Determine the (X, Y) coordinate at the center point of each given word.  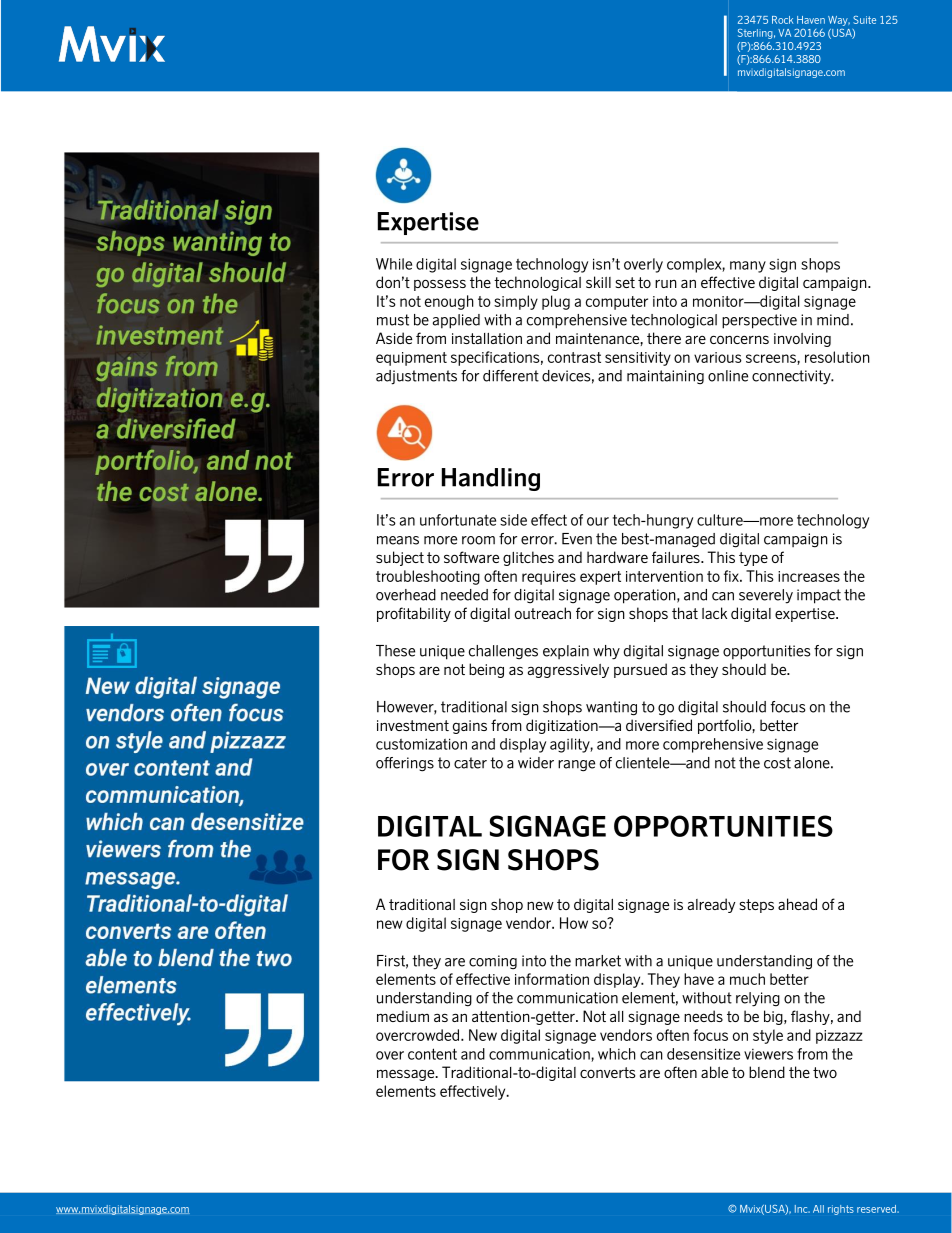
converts (608, 1072)
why (606, 652)
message (407, 1075)
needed (464, 595)
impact (819, 596)
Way (839, 21)
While (394, 264)
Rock (782, 20)
